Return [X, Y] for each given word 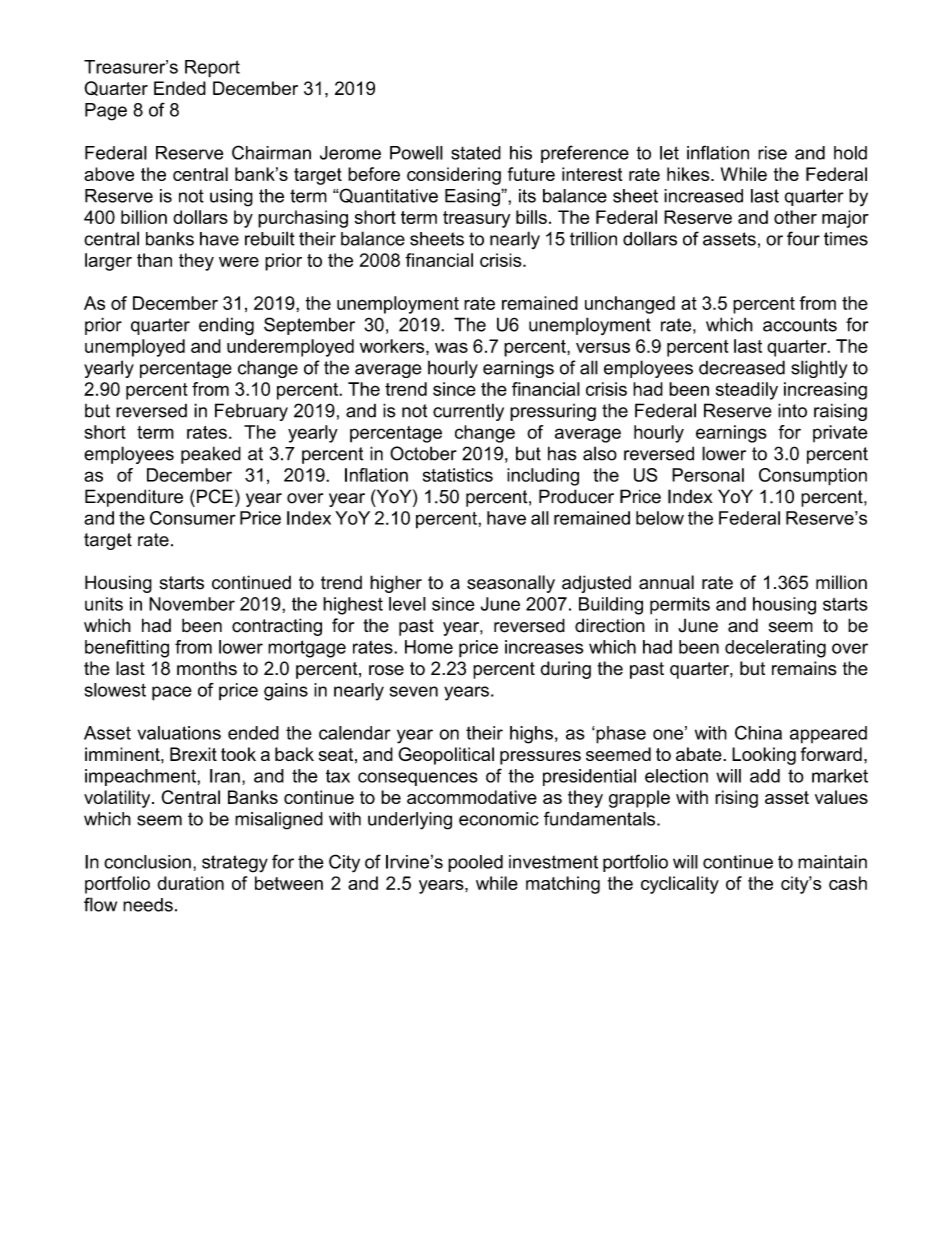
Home [429, 647]
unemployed [135, 348]
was [451, 347]
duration [190, 883]
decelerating [775, 649]
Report [212, 69]
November [192, 604]
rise [772, 153]
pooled [475, 863]
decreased [742, 367]
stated [476, 153]
